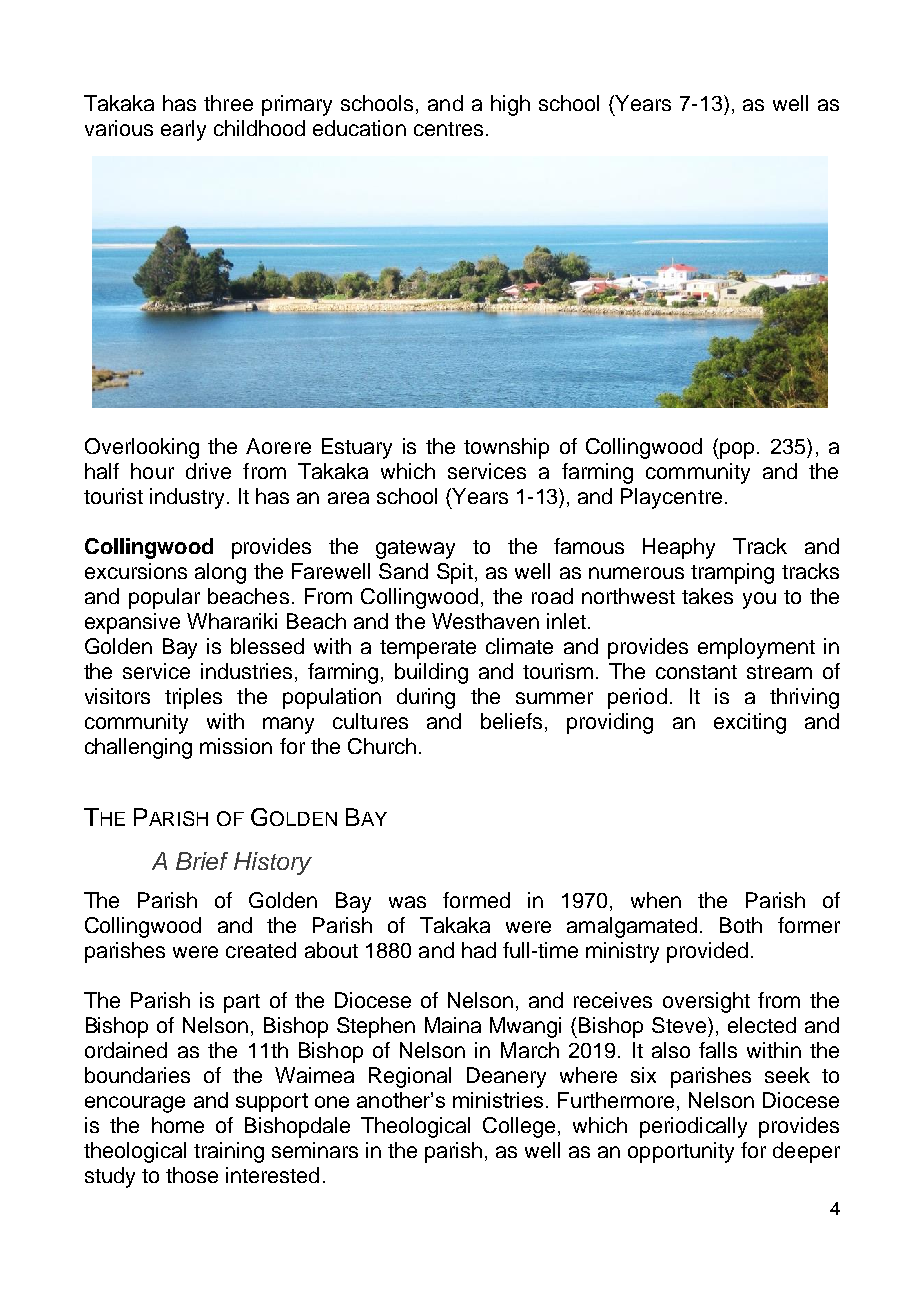 The height and width of the document is (1308, 924). What do you see at coordinates (178, 1125) in the document?
I see `home` at bounding box center [178, 1125].
